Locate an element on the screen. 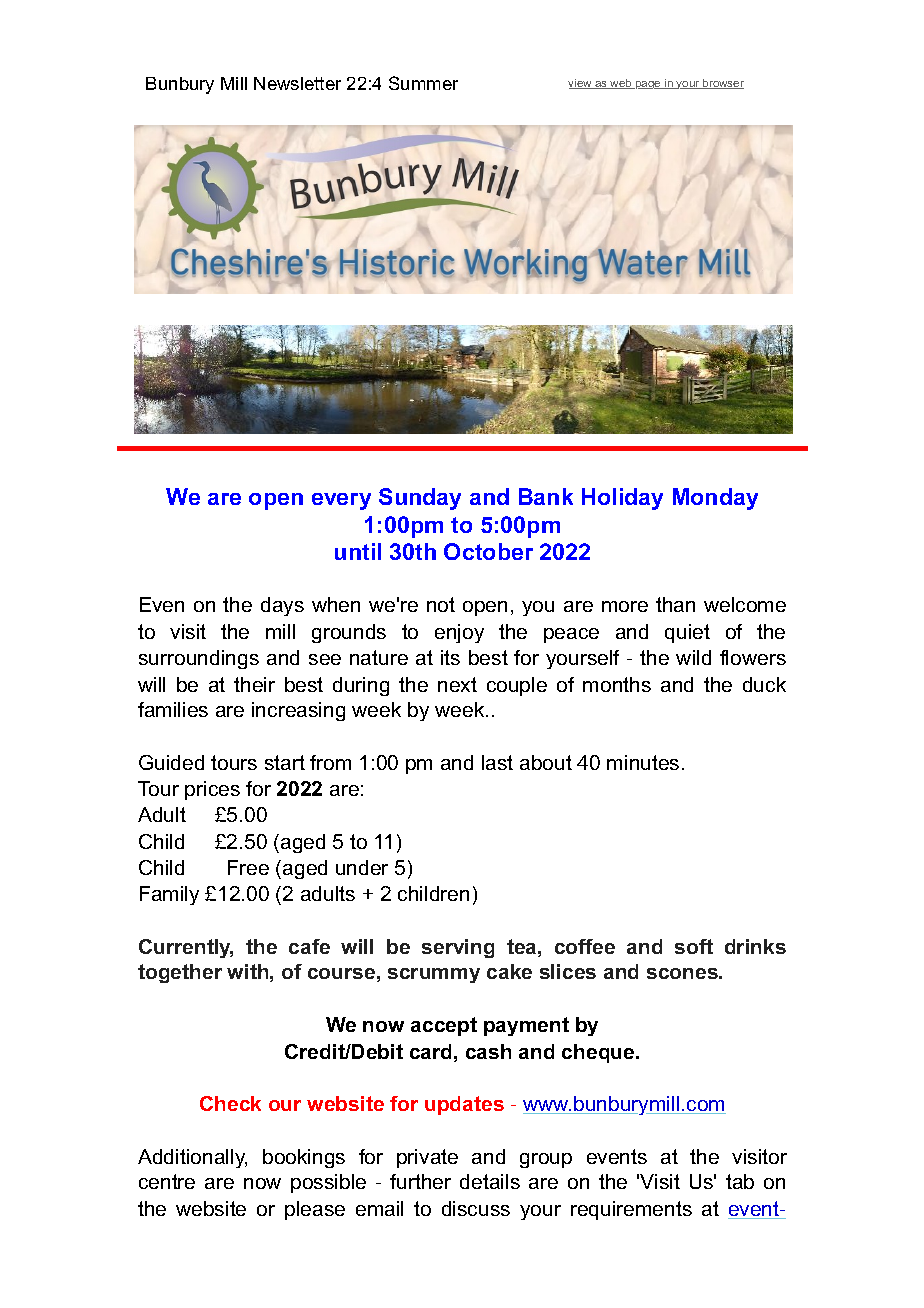 This screenshot has height=1308, width=924. every is located at coordinates (341, 501).
